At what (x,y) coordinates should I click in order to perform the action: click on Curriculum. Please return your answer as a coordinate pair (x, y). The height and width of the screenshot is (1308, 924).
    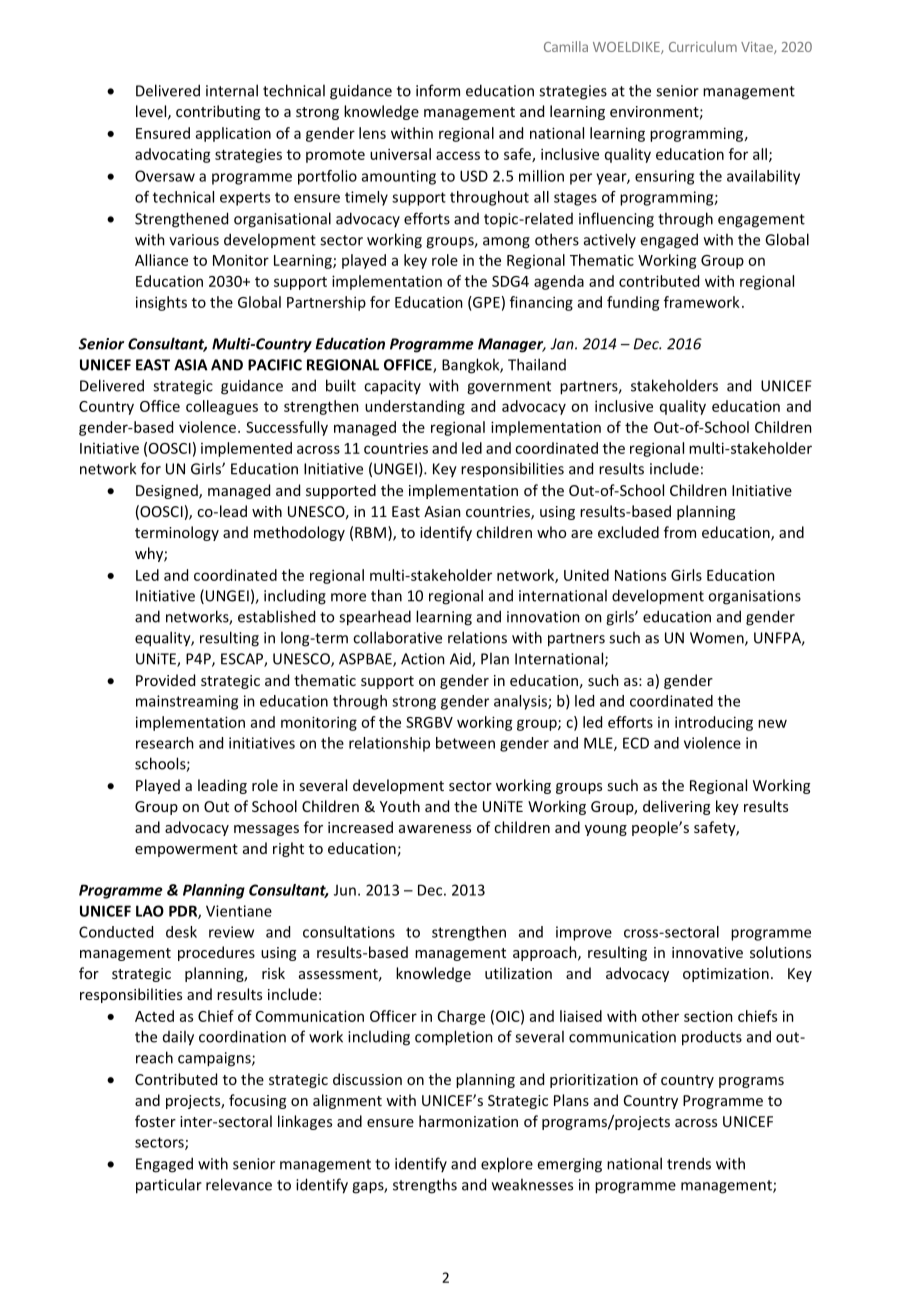
    Looking at the image, I should click on (703, 46).
